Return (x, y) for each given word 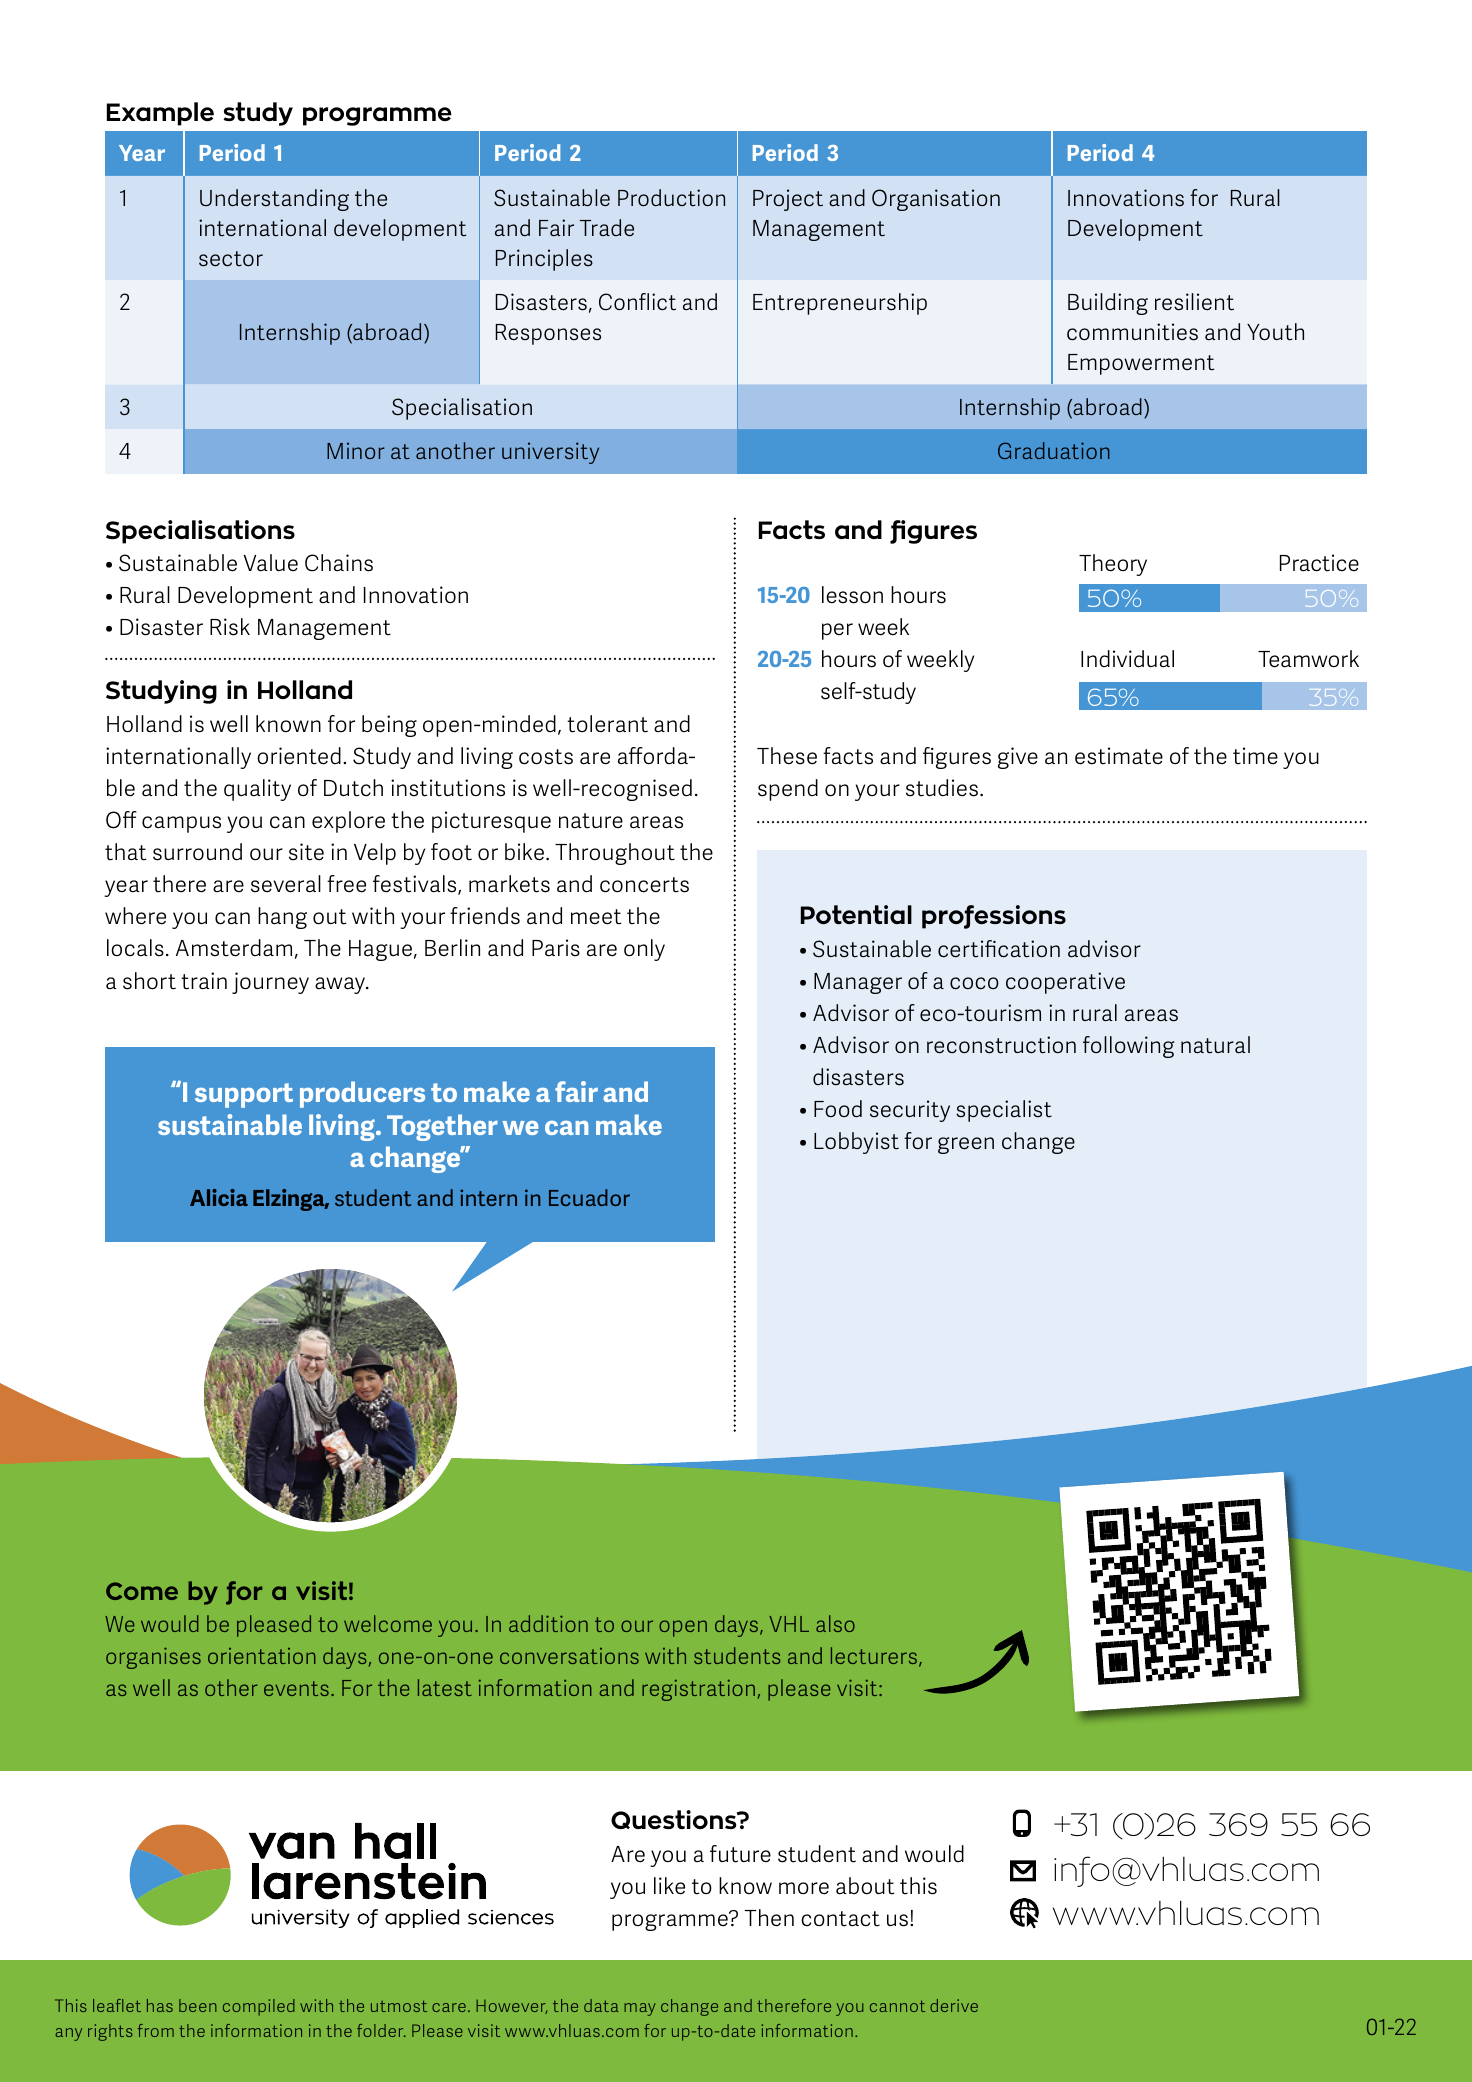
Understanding (274, 200)
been (198, 2005)
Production (671, 198)
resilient (1194, 302)
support (244, 1095)
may (640, 2009)
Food (838, 1109)
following (1128, 1047)
